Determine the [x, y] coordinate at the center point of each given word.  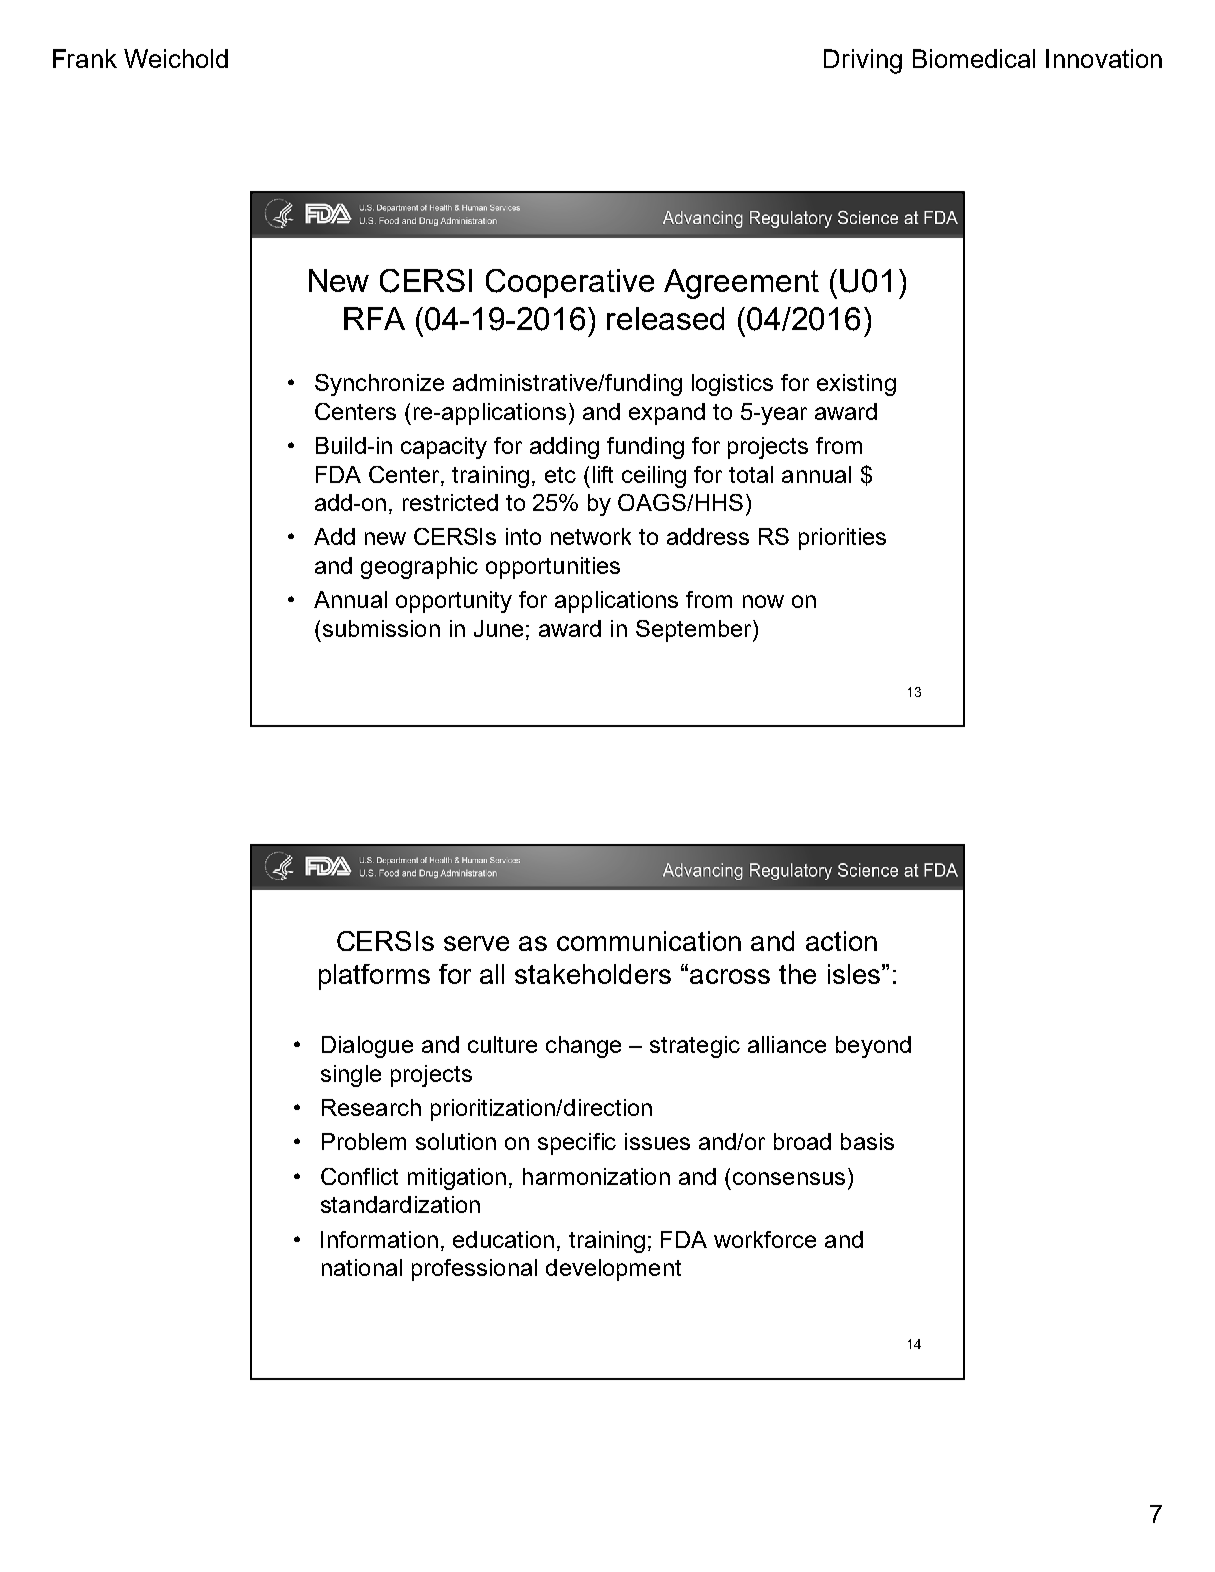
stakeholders [593, 974]
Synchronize [379, 385]
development [613, 1270]
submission [381, 628]
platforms [374, 977]
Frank [85, 58]
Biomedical [974, 58]
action [841, 941]
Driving [863, 61]
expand [667, 414]
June [498, 628]
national [362, 1267]
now [763, 601]
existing [856, 385]
